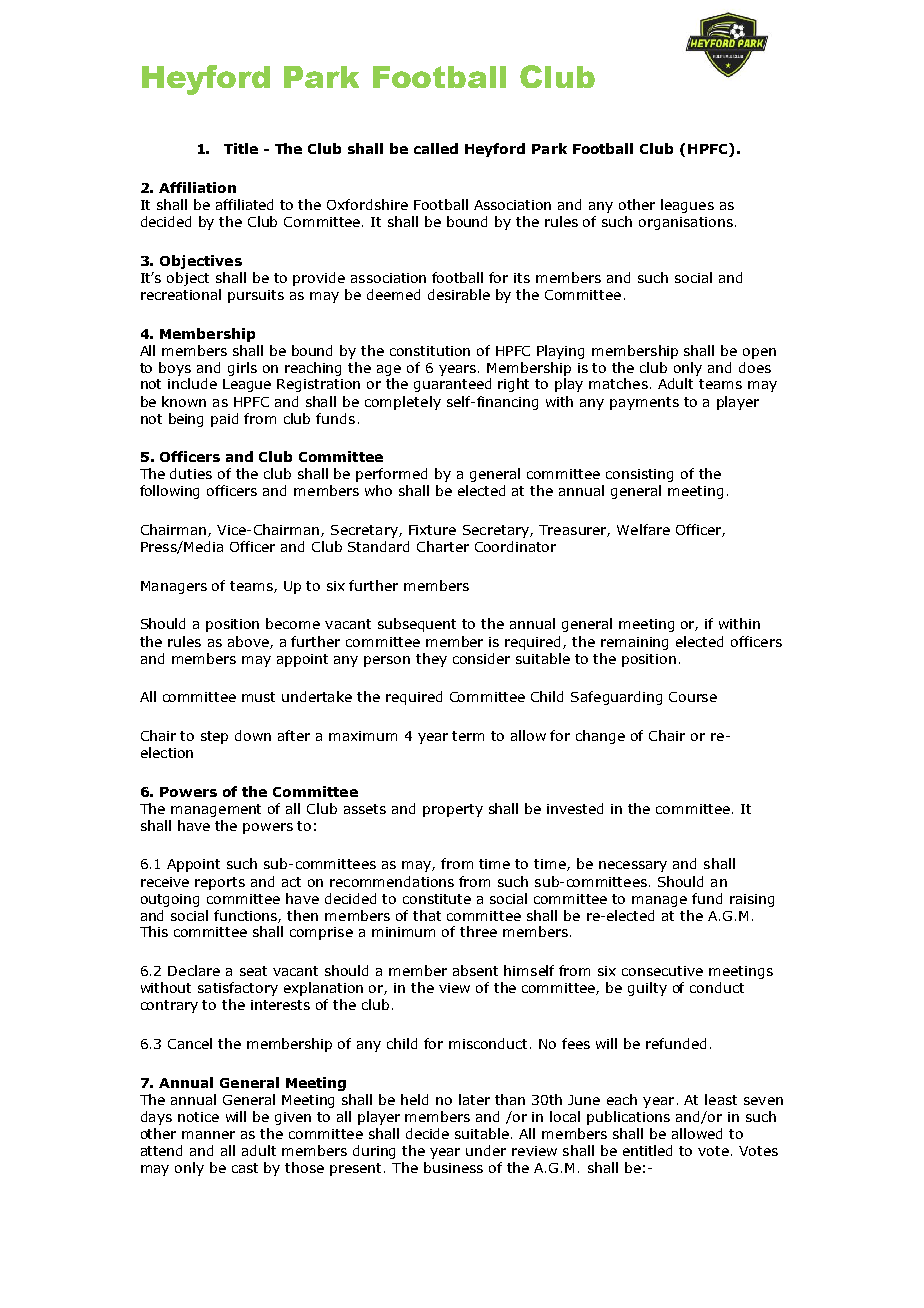  I want to click on Affiliation, so click(197, 187).
